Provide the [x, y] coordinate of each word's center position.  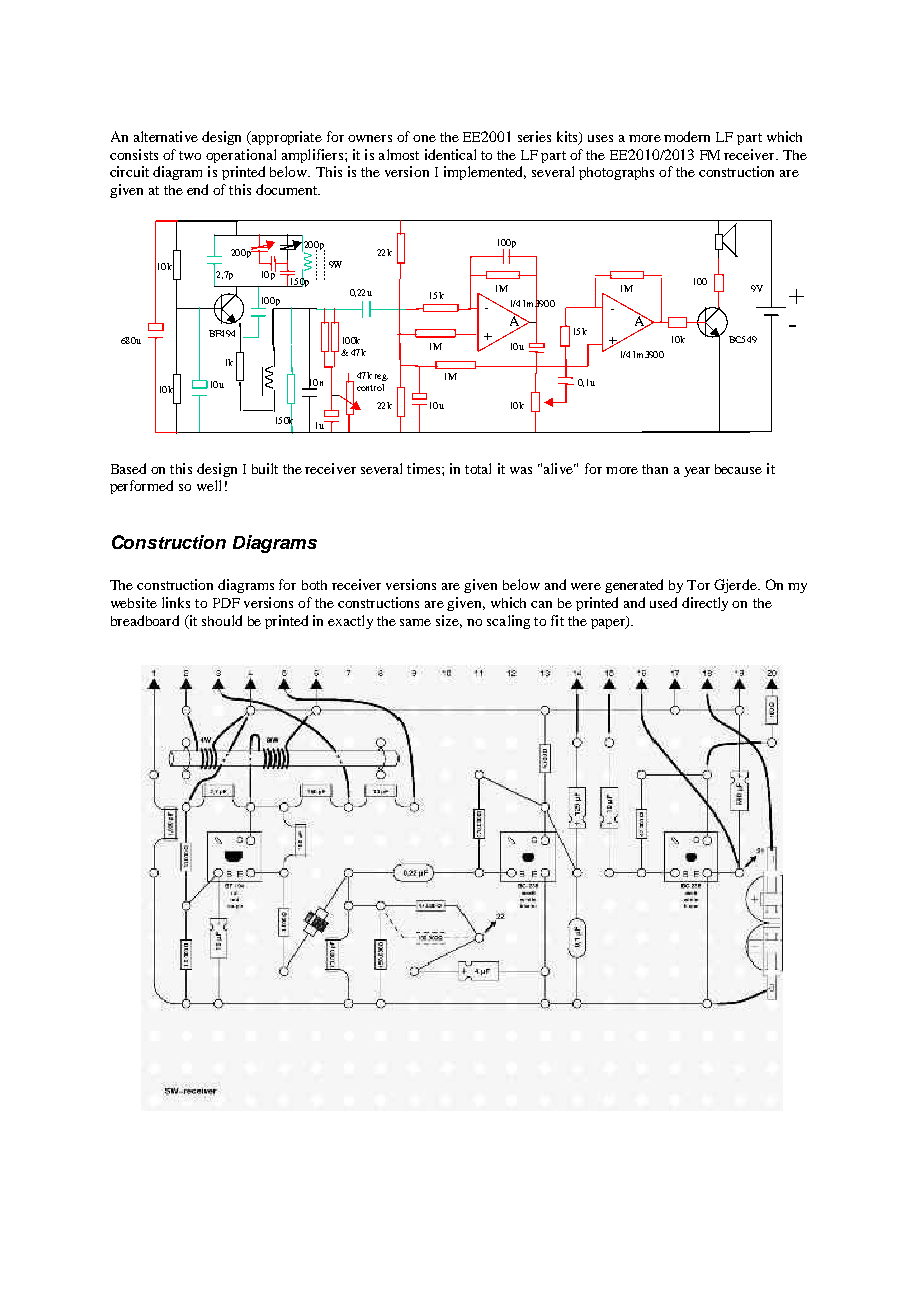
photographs [616, 173]
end [197, 189]
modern [687, 136]
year [697, 472]
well [209, 485]
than [655, 469]
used [663, 602]
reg [381, 377]
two [190, 155]
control [370, 387]
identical [450, 154]
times [425, 468]
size [449, 621]
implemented [485, 173]
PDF [226, 603]
